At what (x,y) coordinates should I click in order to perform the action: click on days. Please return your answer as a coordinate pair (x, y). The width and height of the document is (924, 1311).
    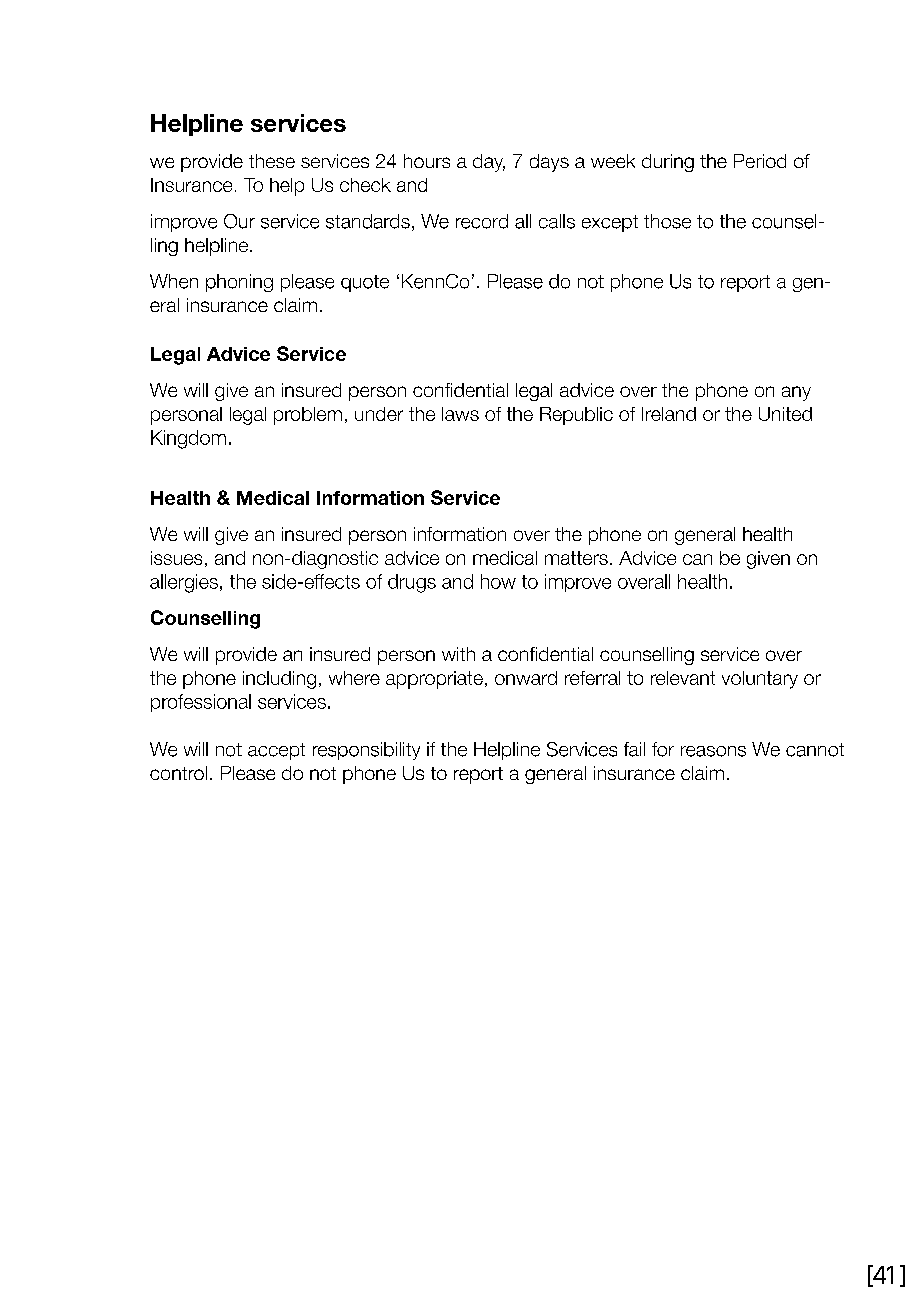
    Looking at the image, I should click on (549, 163).
